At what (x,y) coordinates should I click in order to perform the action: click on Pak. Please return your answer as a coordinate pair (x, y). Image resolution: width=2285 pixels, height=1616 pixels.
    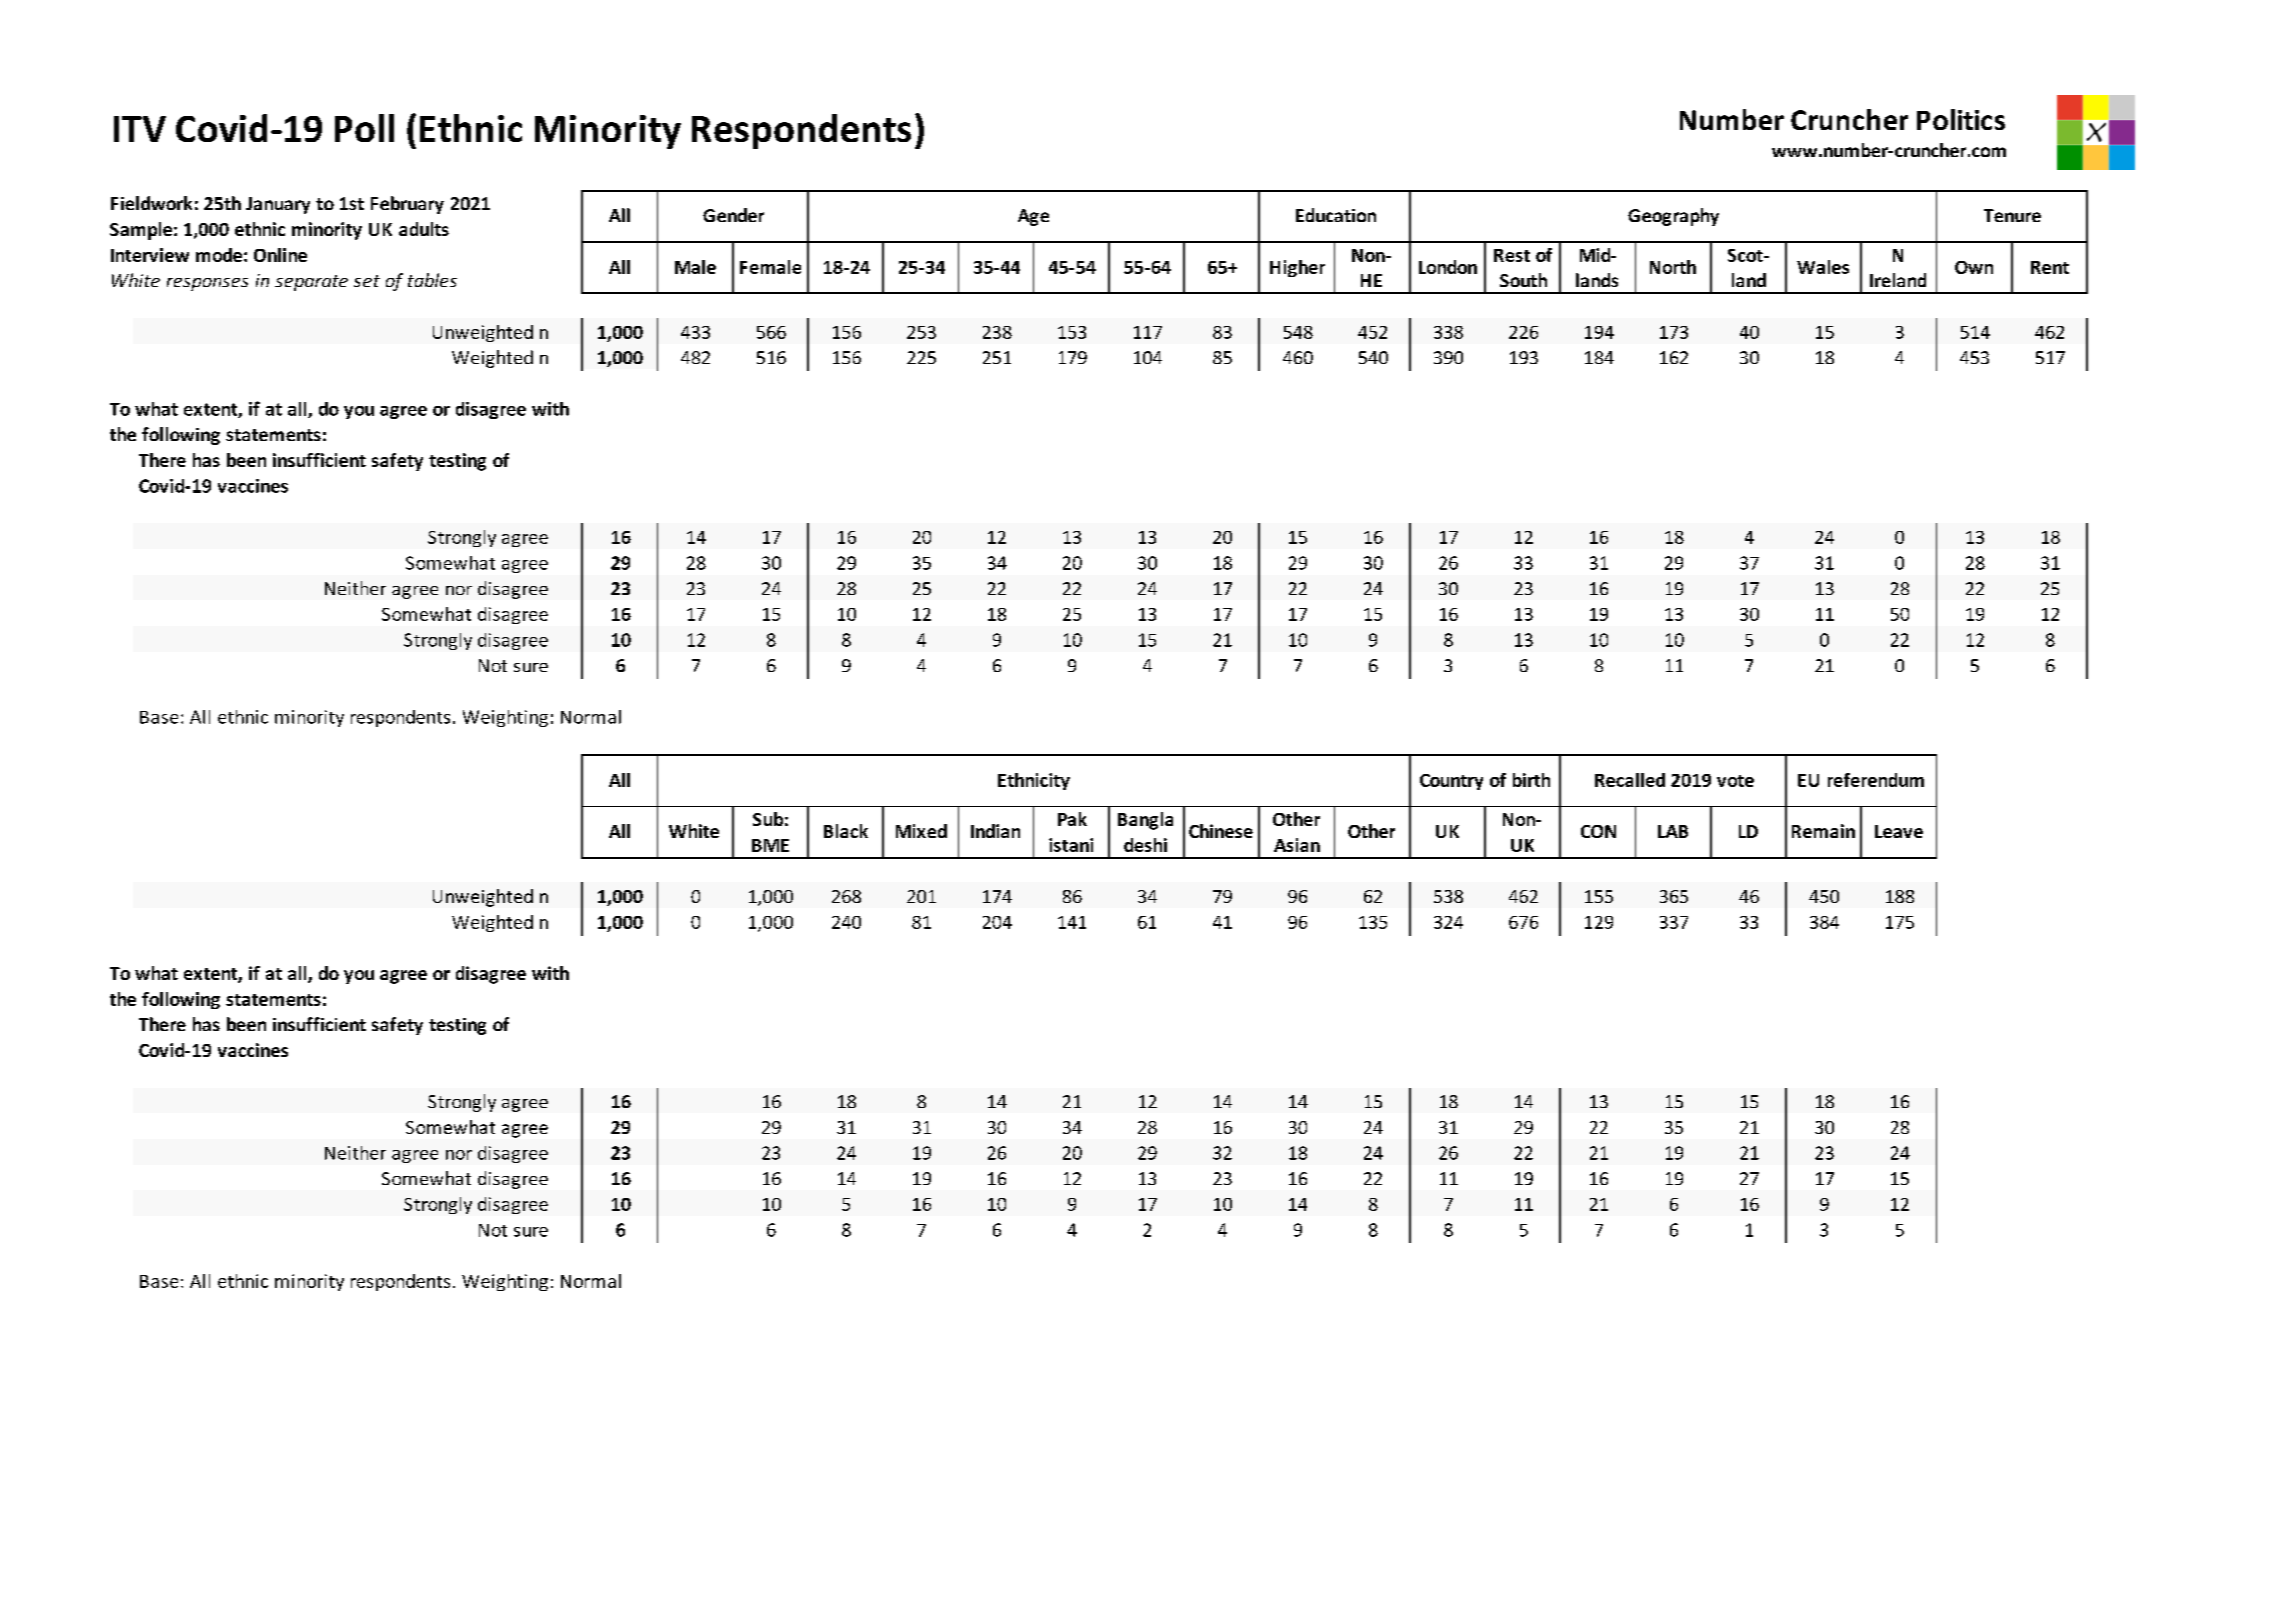
    Looking at the image, I should click on (1072, 819).
